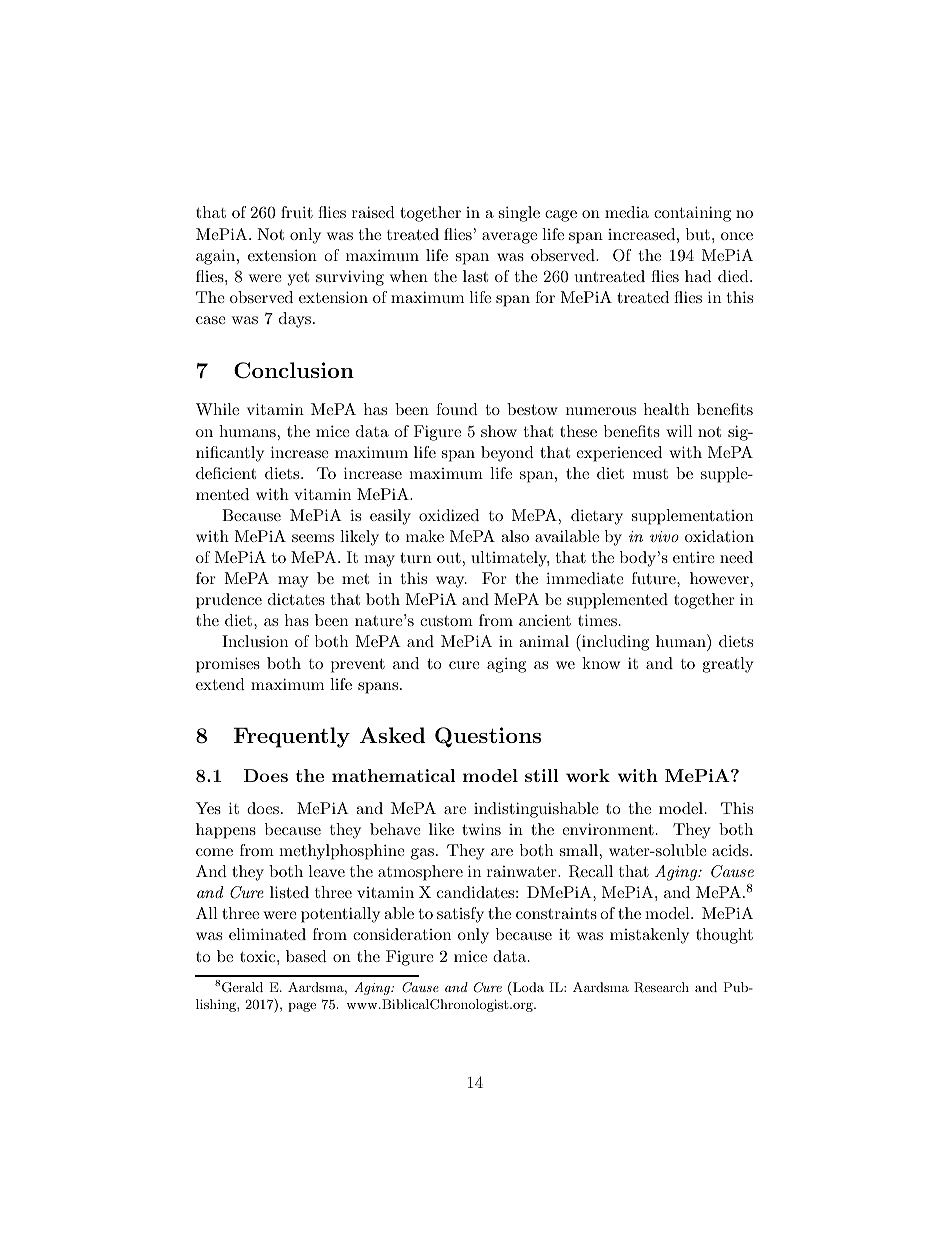 The image size is (952, 1233). What do you see at coordinates (661, 987) in the screenshot?
I see `Research` at bounding box center [661, 987].
